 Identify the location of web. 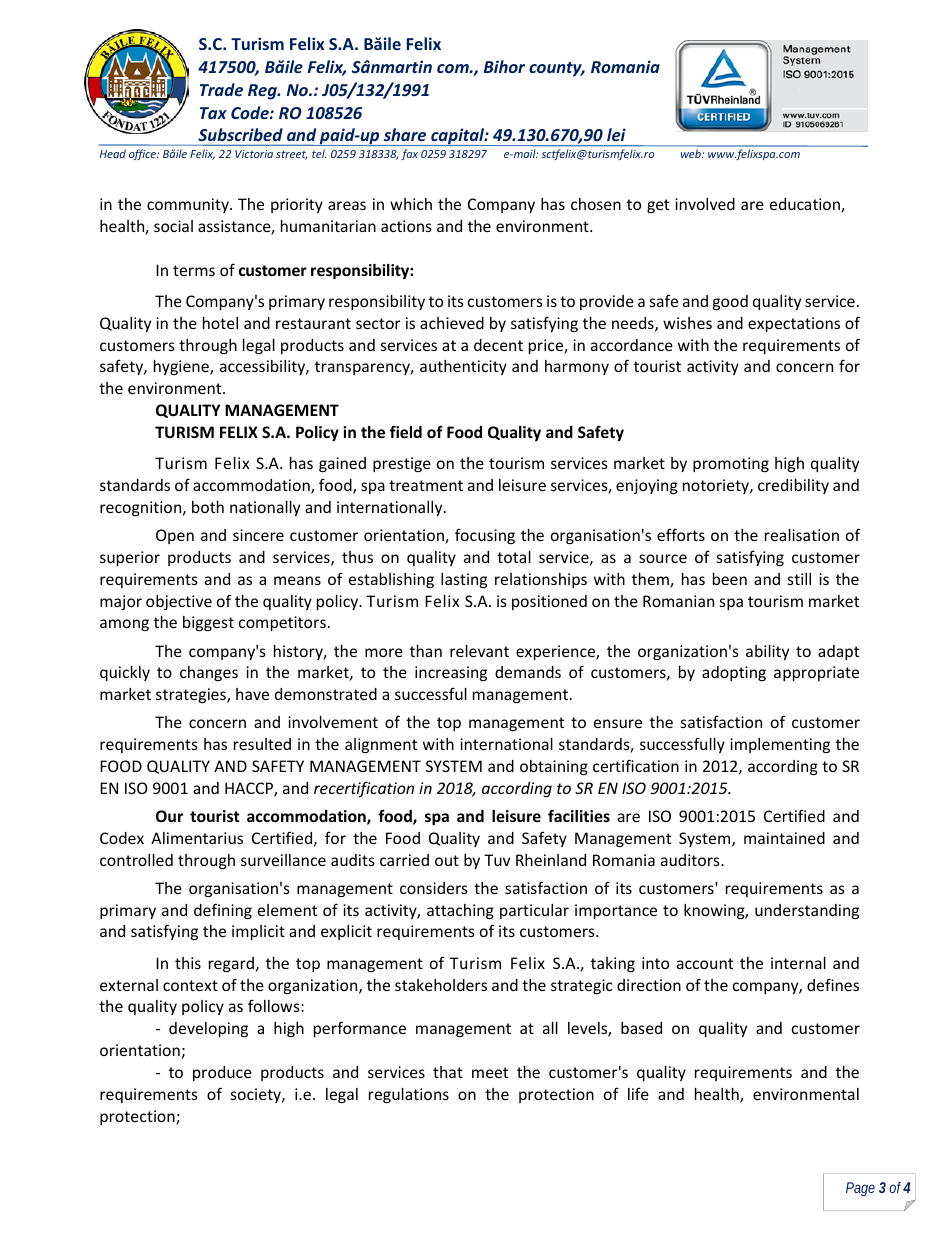
(692, 153).
